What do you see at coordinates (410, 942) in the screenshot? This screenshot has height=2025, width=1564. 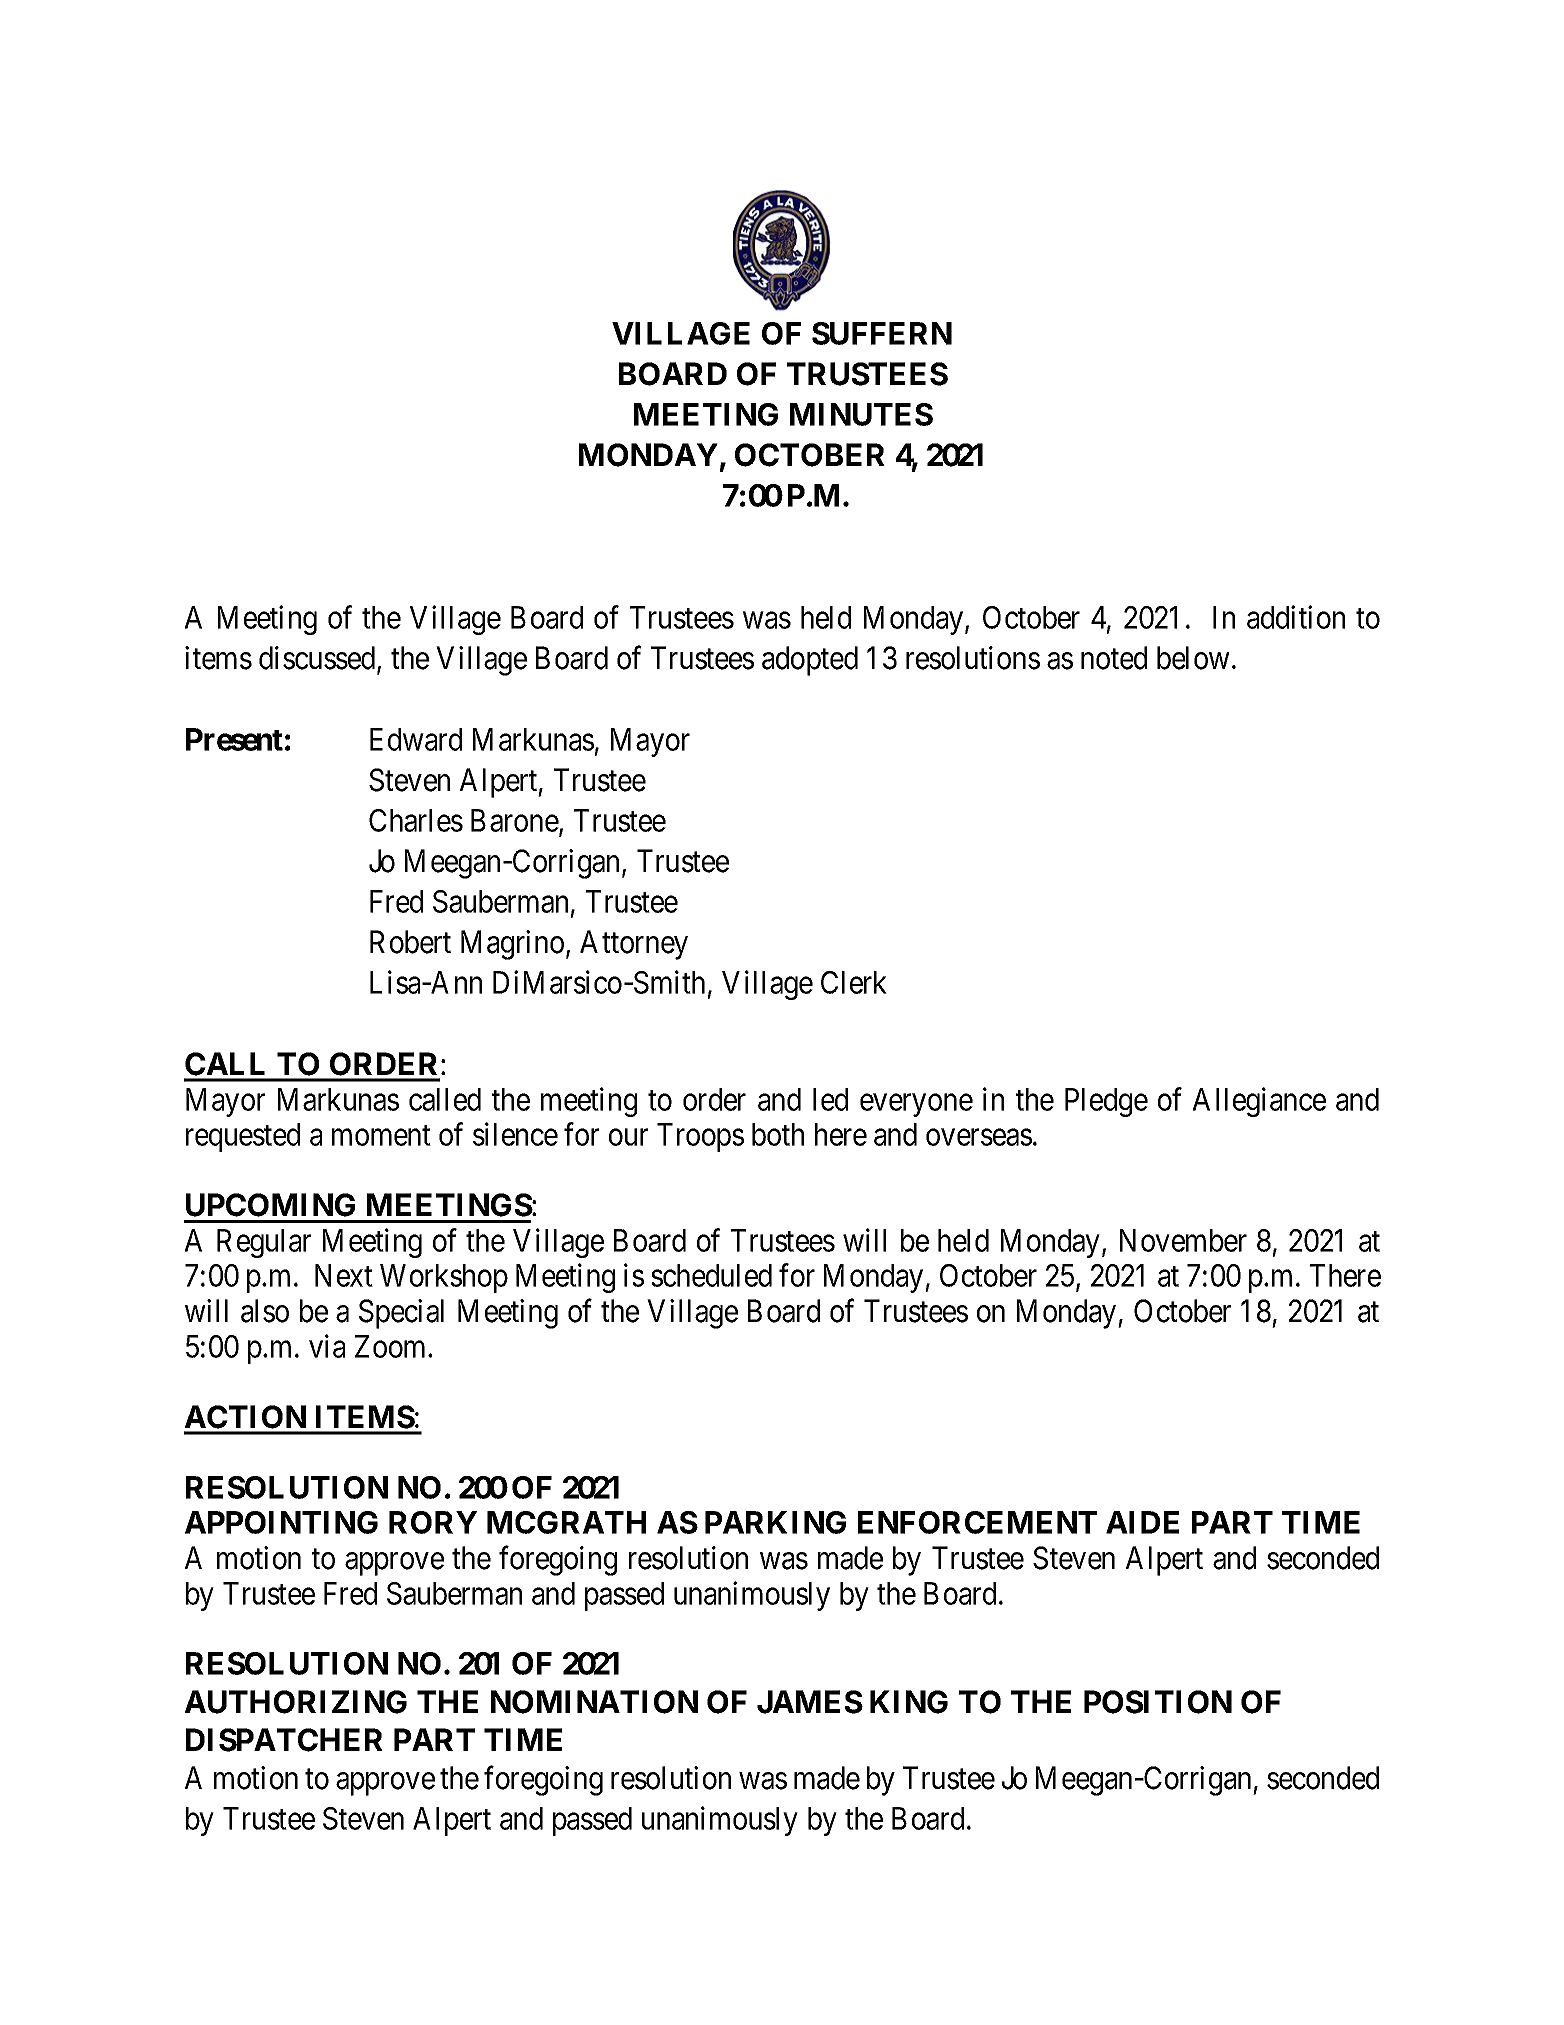 I see `Robert` at bounding box center [410, 942].
